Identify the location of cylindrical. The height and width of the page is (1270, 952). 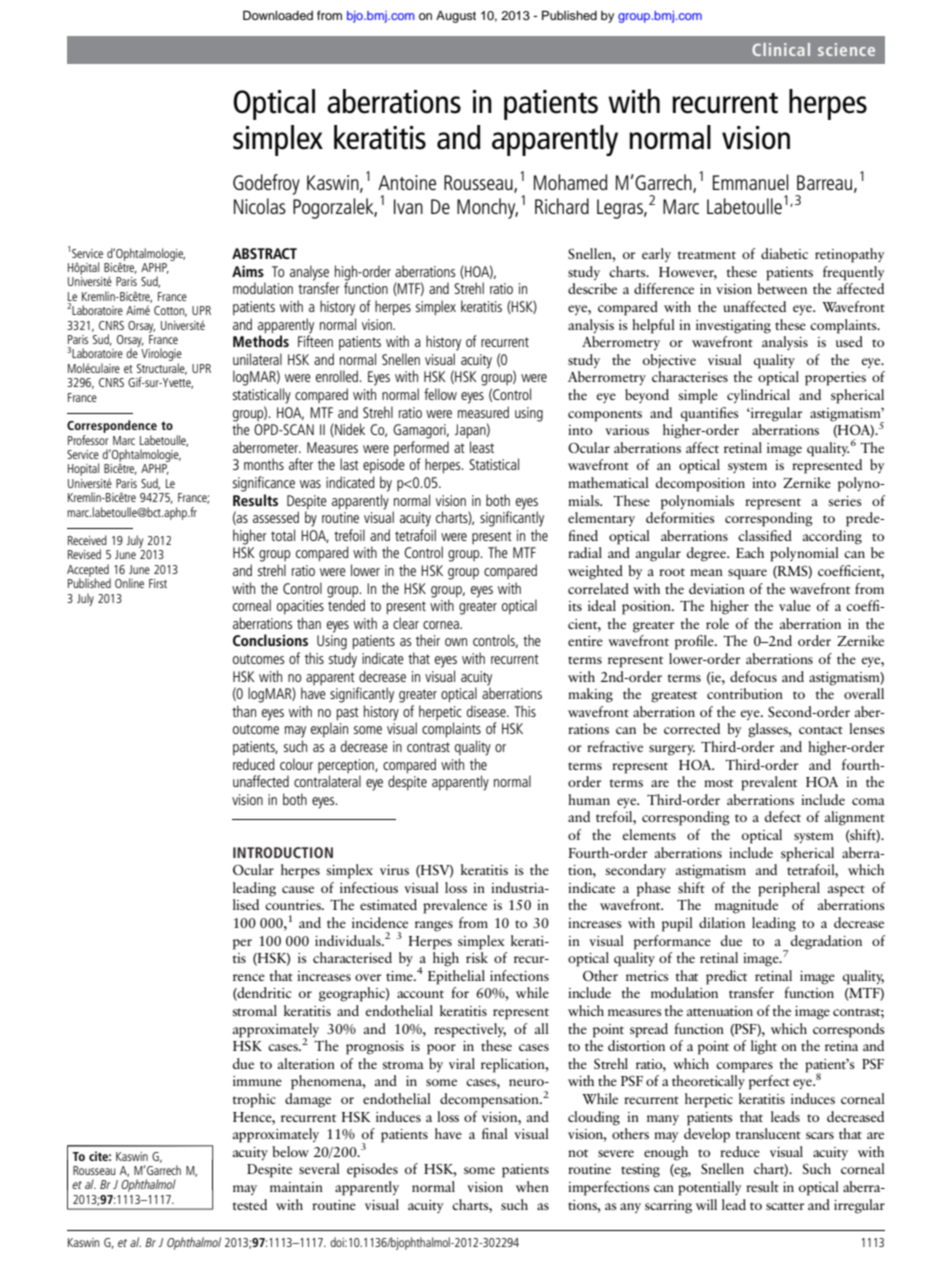
(758, 396).
